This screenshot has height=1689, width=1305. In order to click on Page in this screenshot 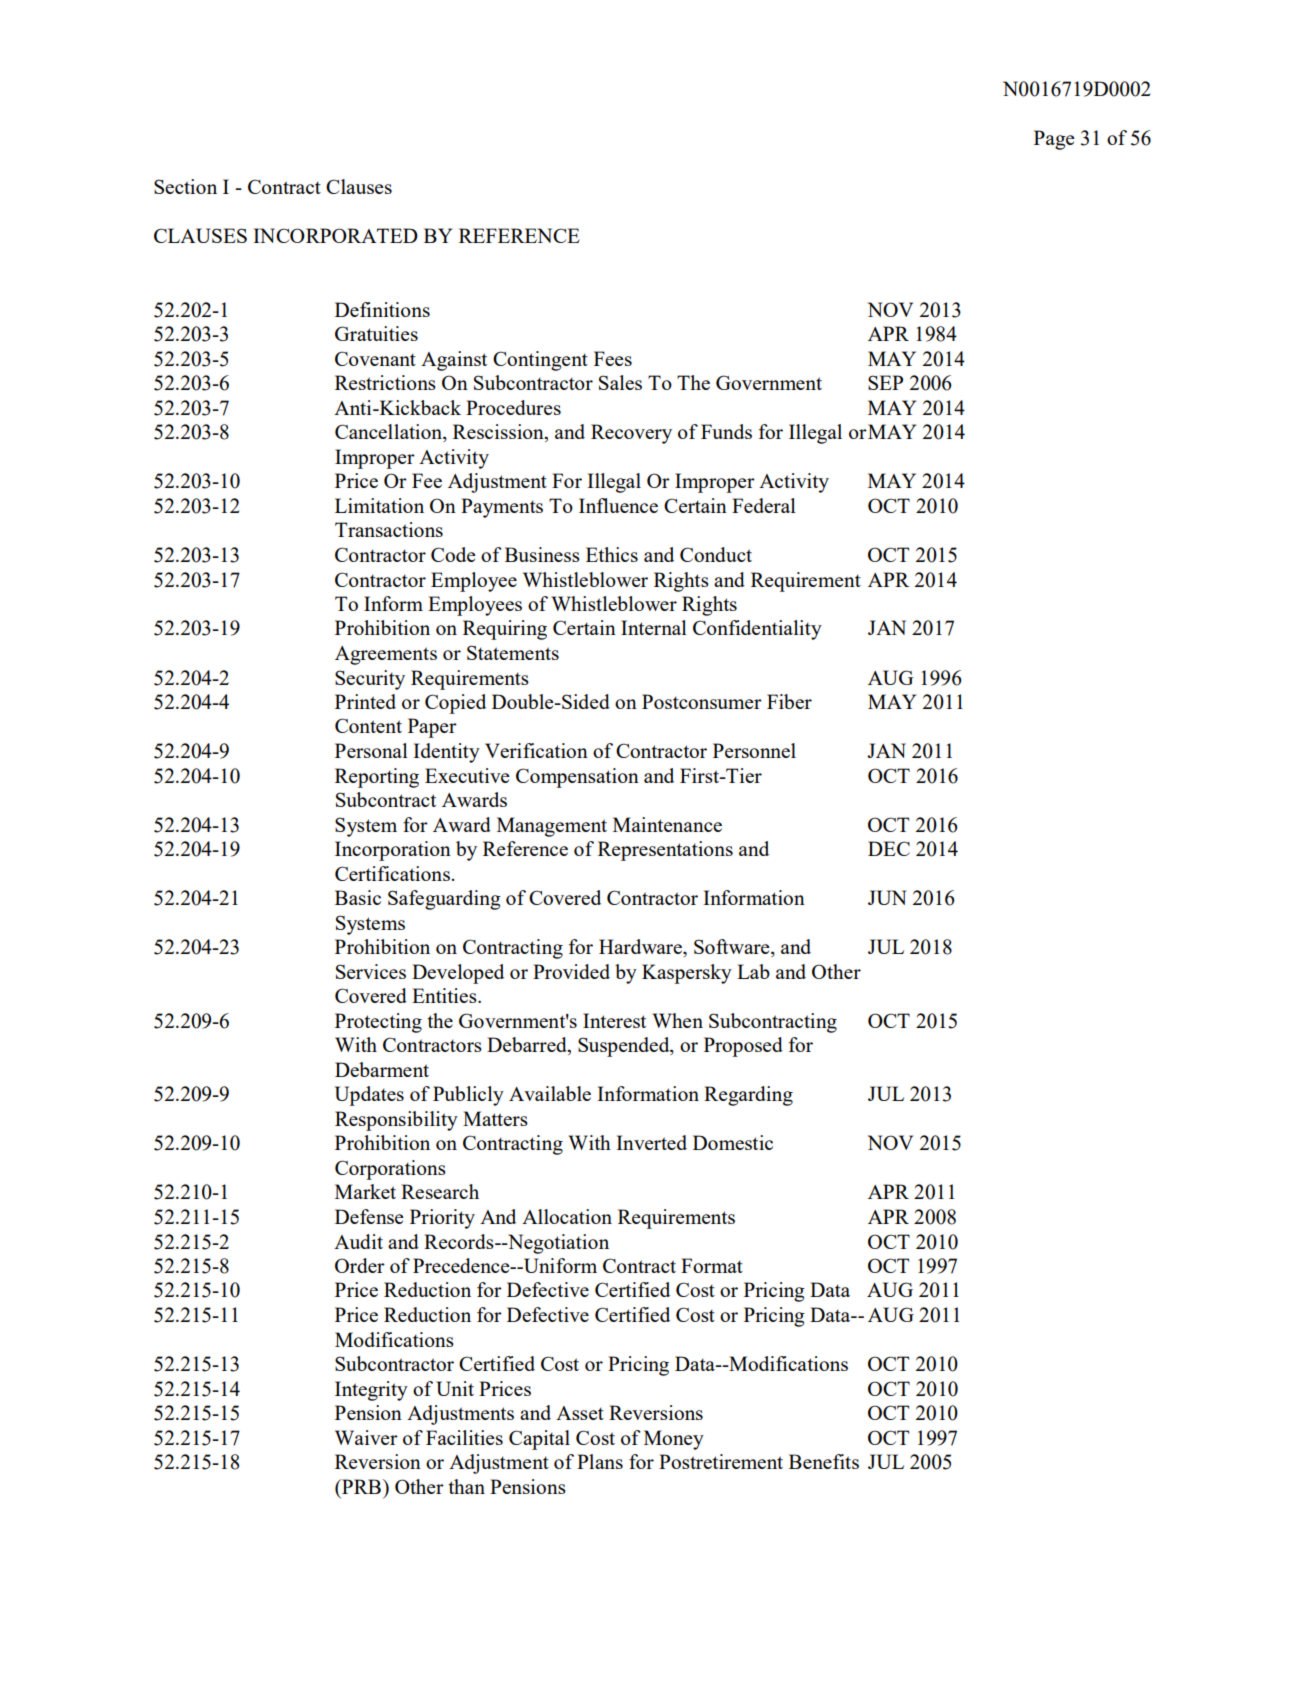, I will do `click(1054, 140)`.
